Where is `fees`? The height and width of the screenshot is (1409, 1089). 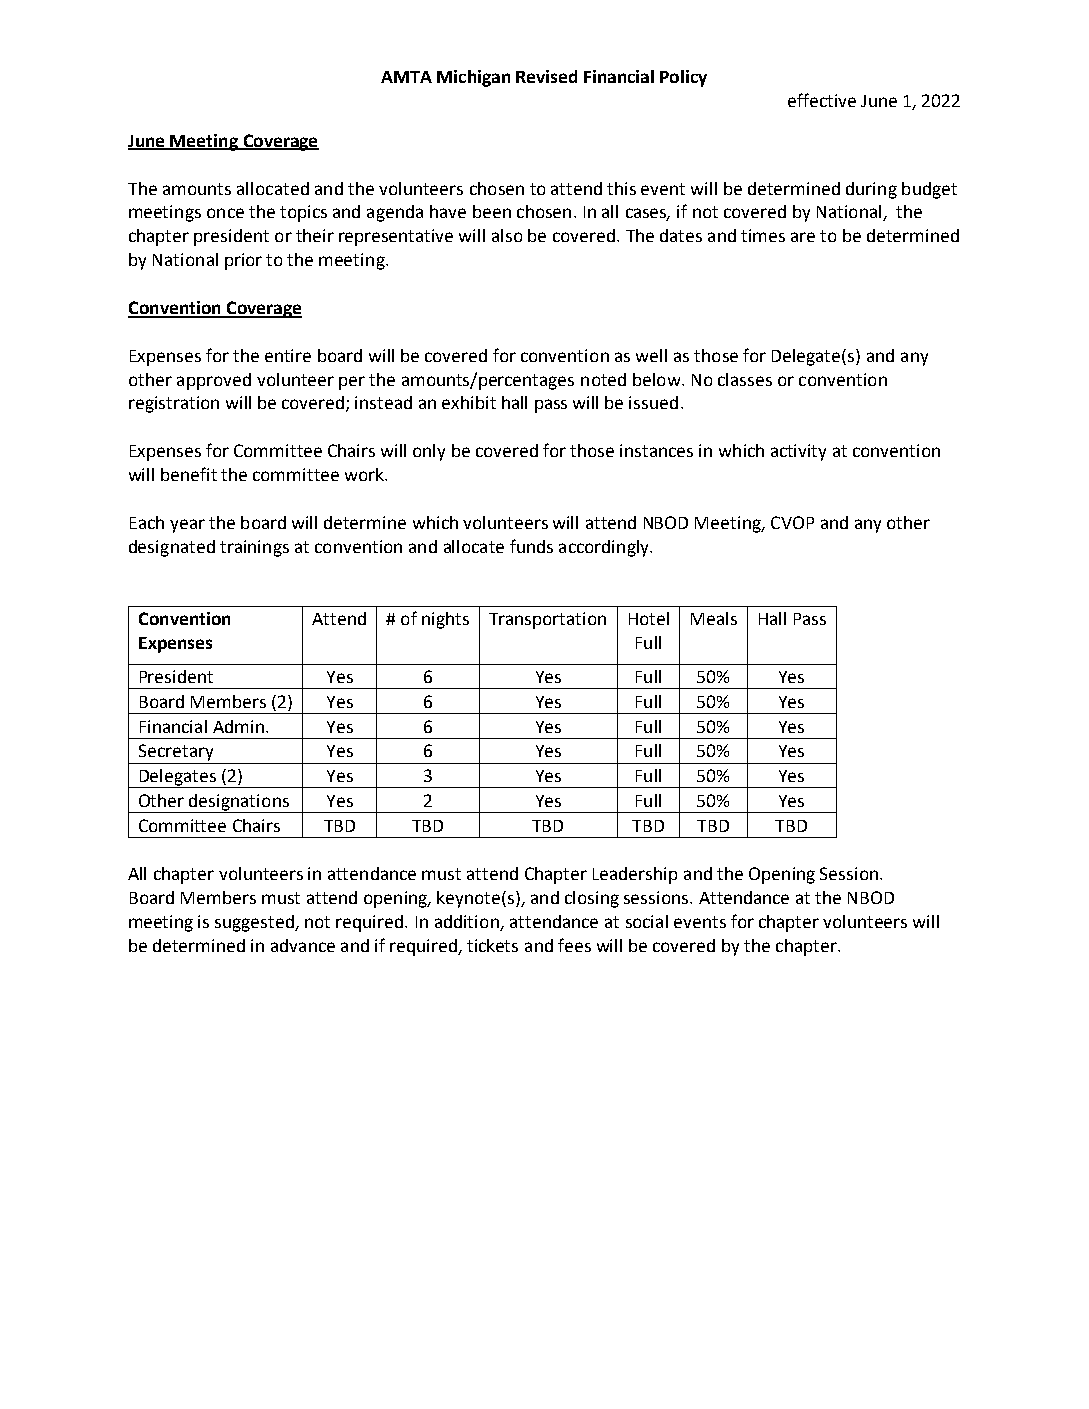 fees is located at coordinates (574, 945).
